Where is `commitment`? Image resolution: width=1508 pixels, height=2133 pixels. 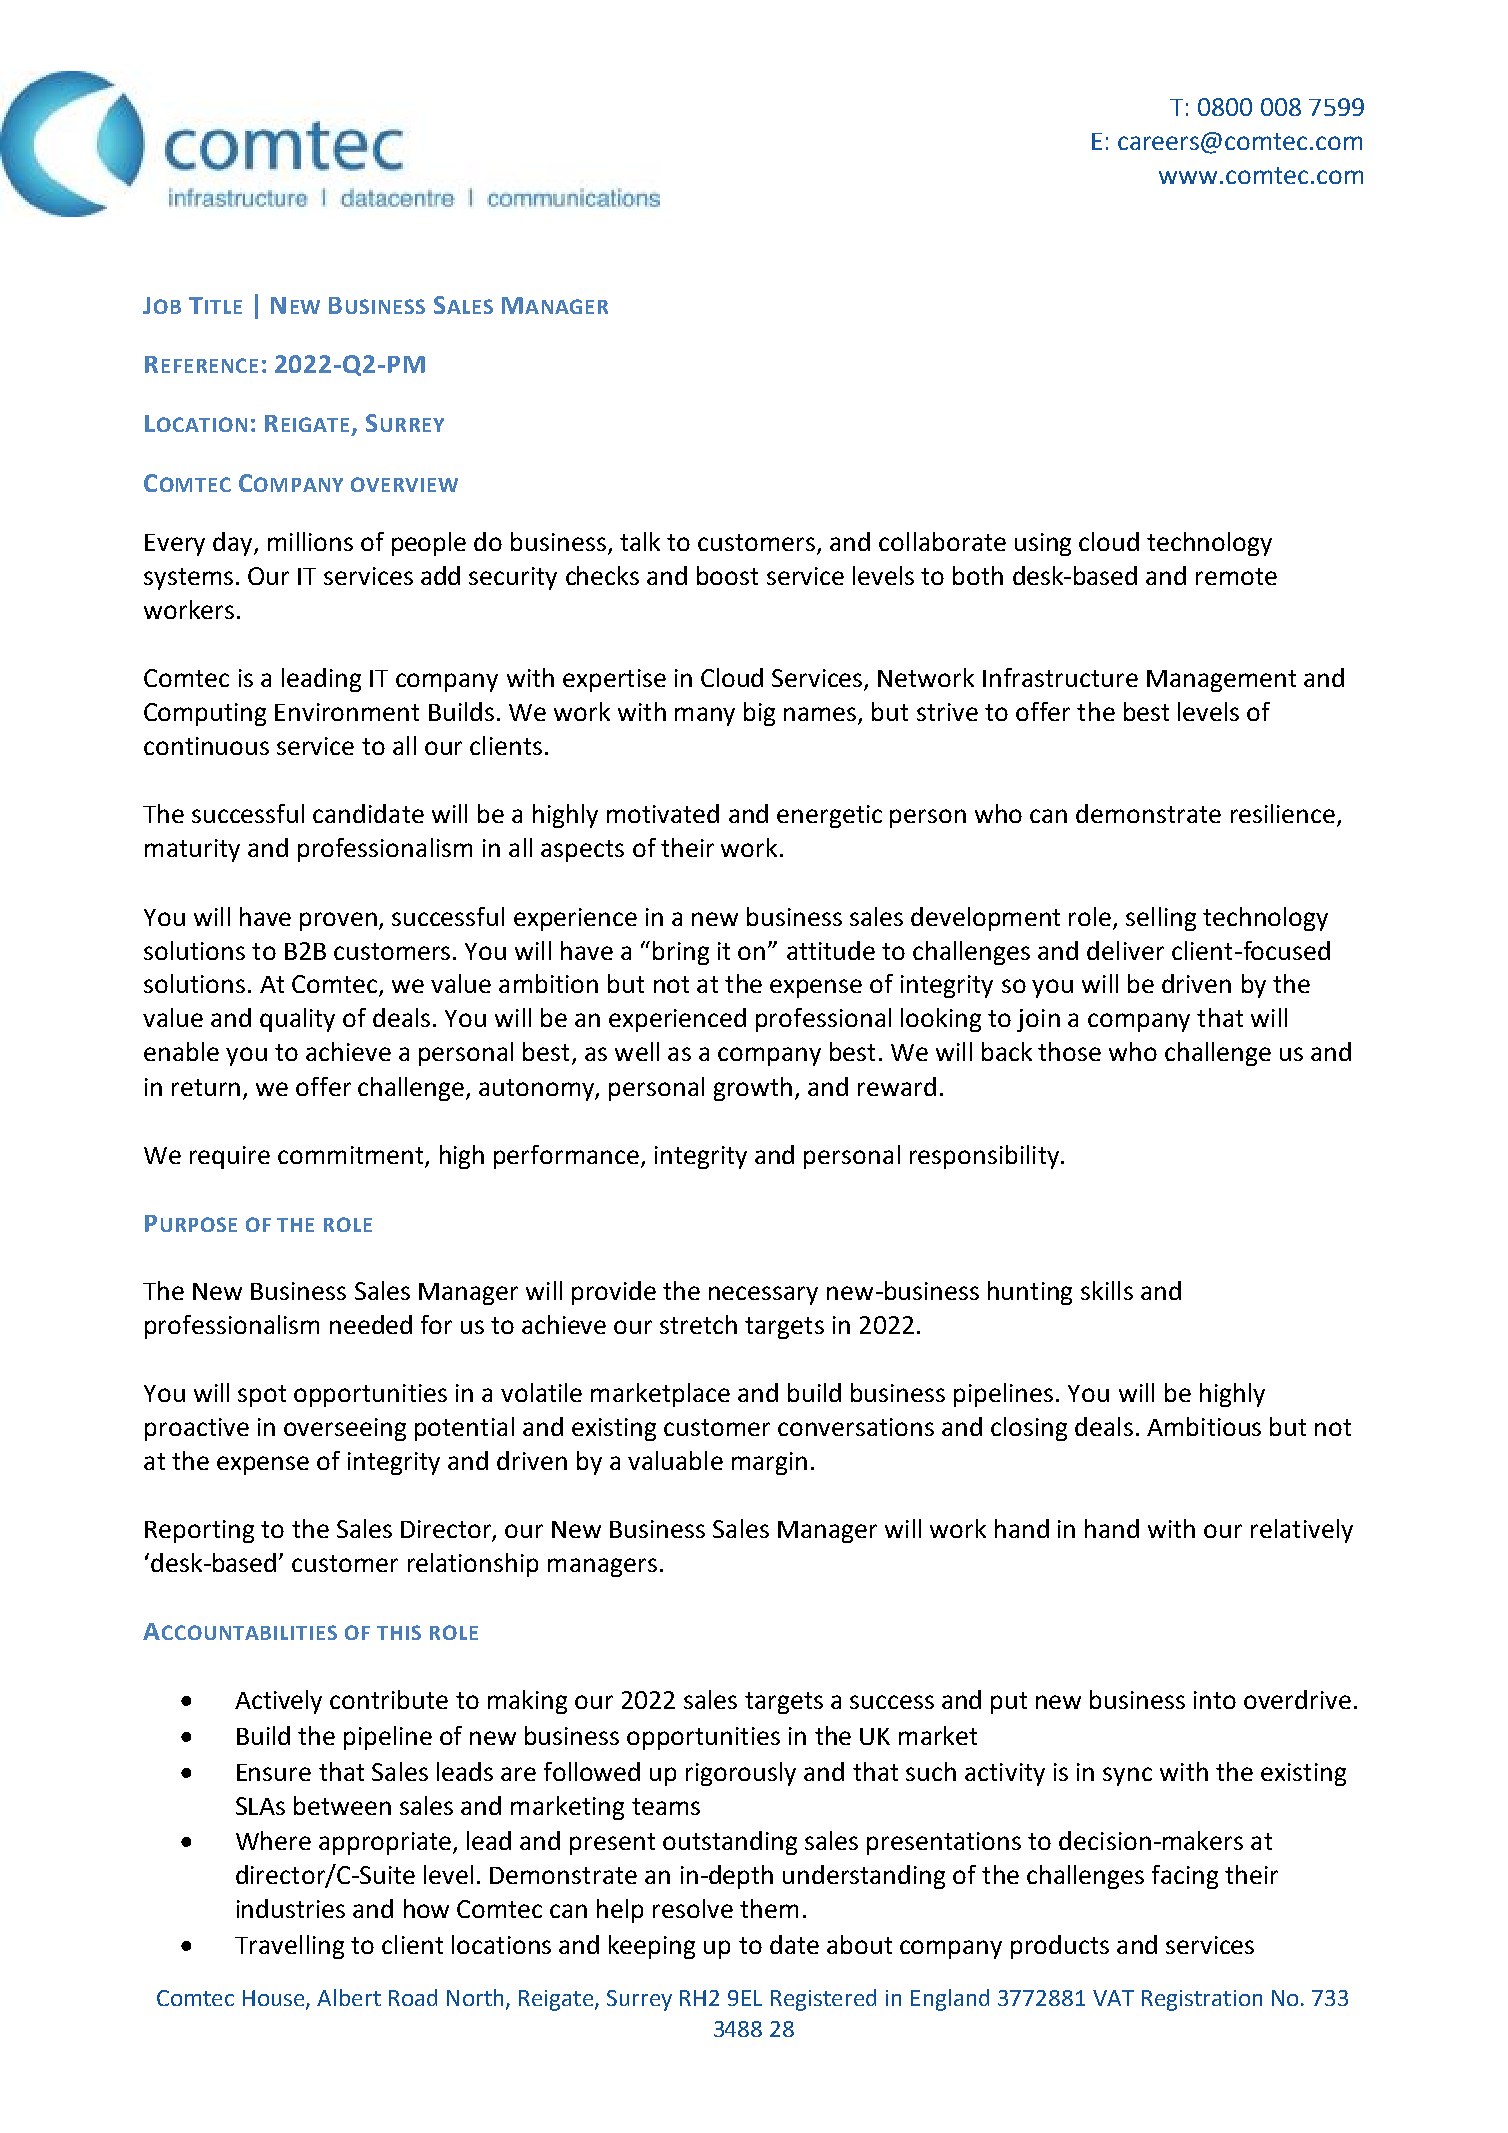
commitment is located at coordinates (350, 1155).
